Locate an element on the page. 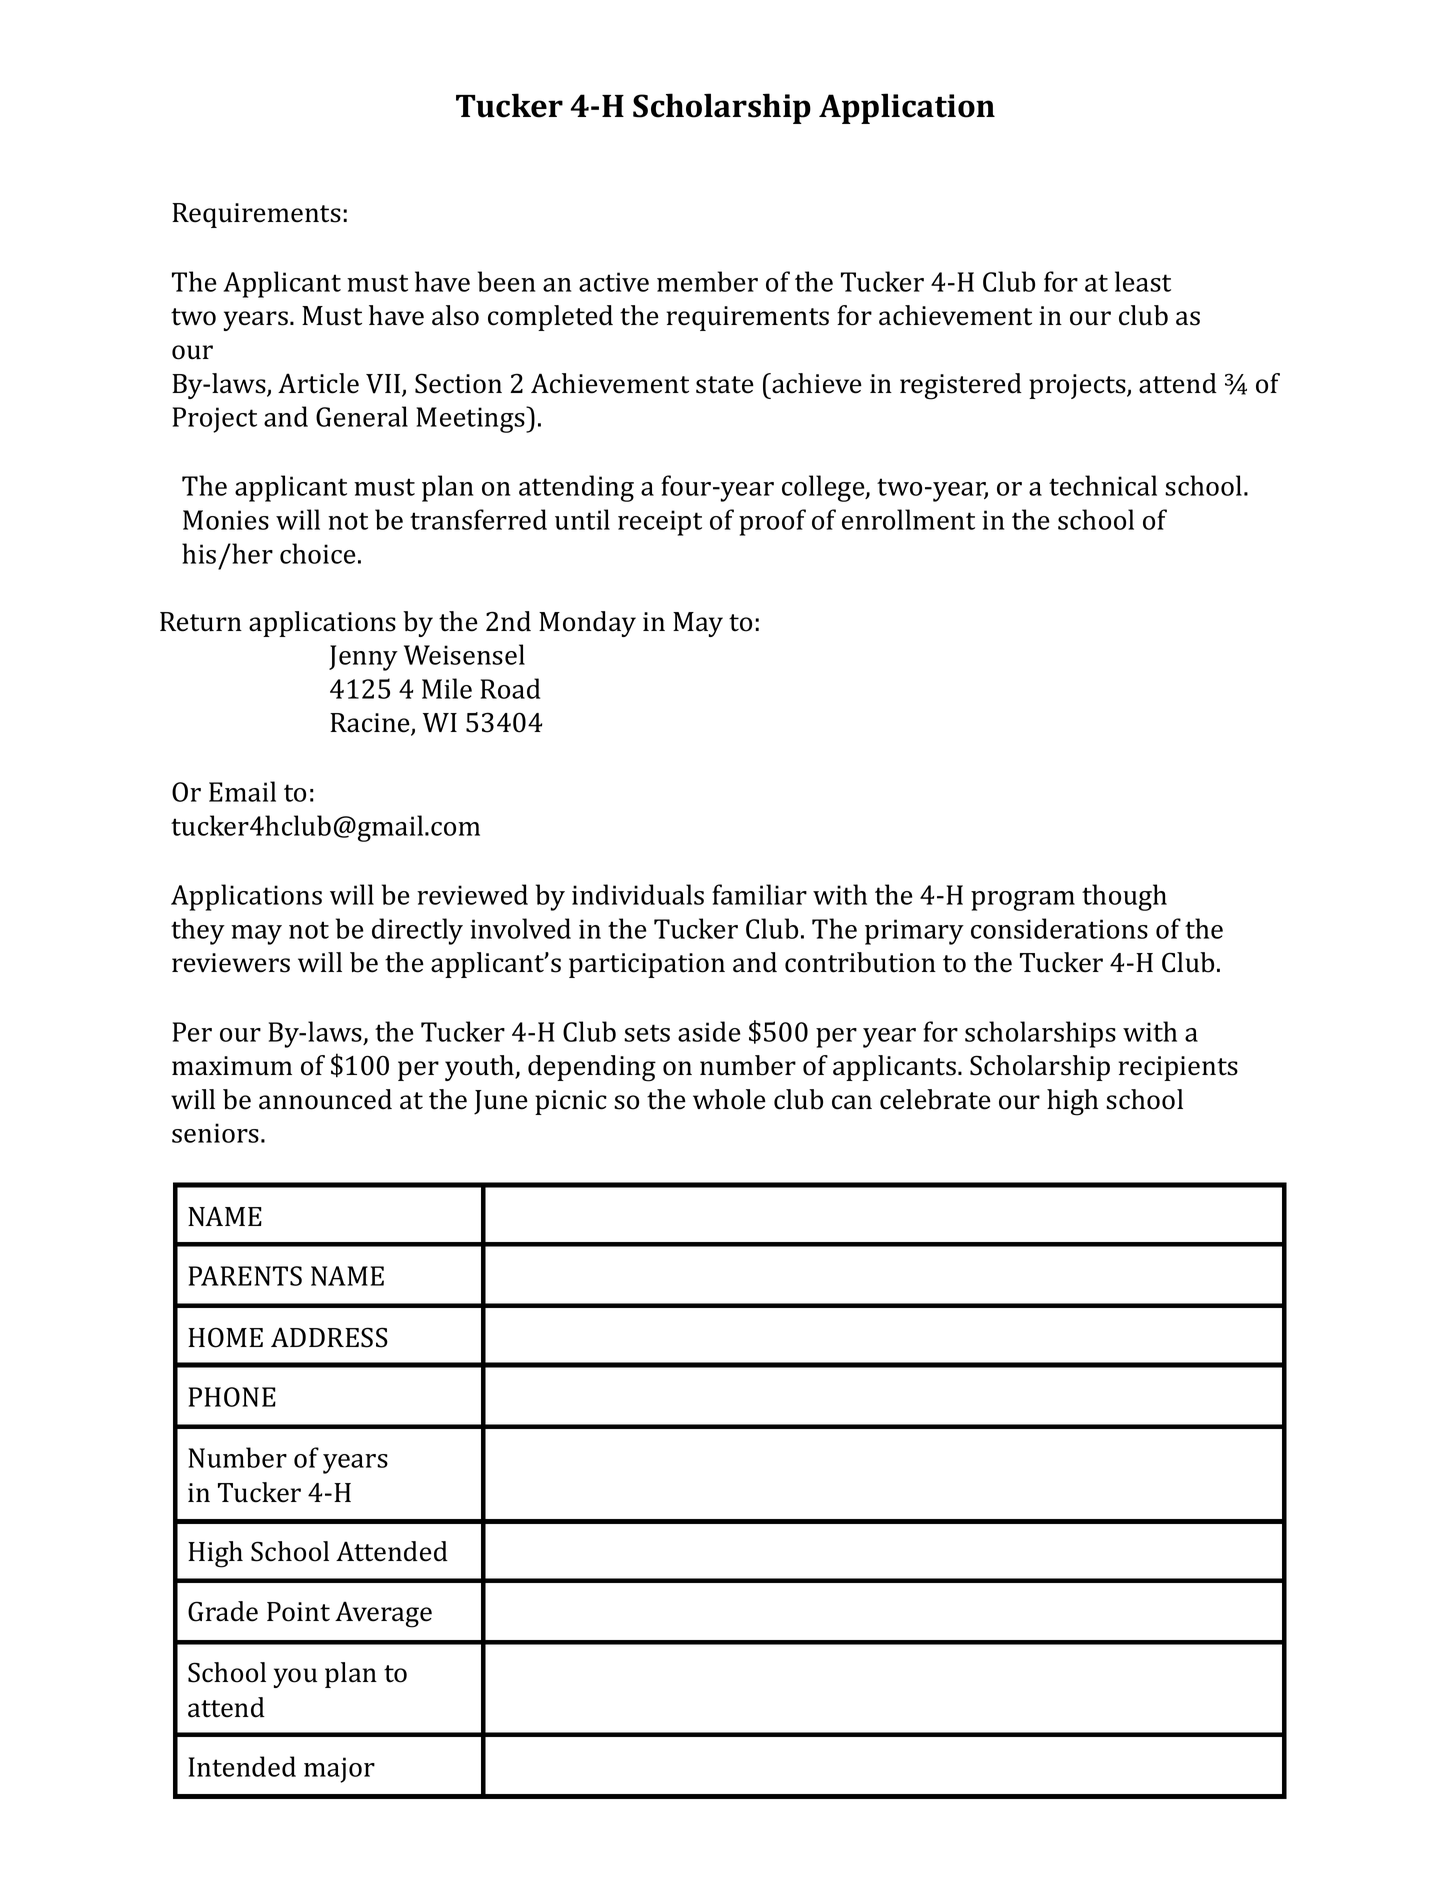 The width and height of the document is (1450, 1877). member is located at coordinates (707, 281).
